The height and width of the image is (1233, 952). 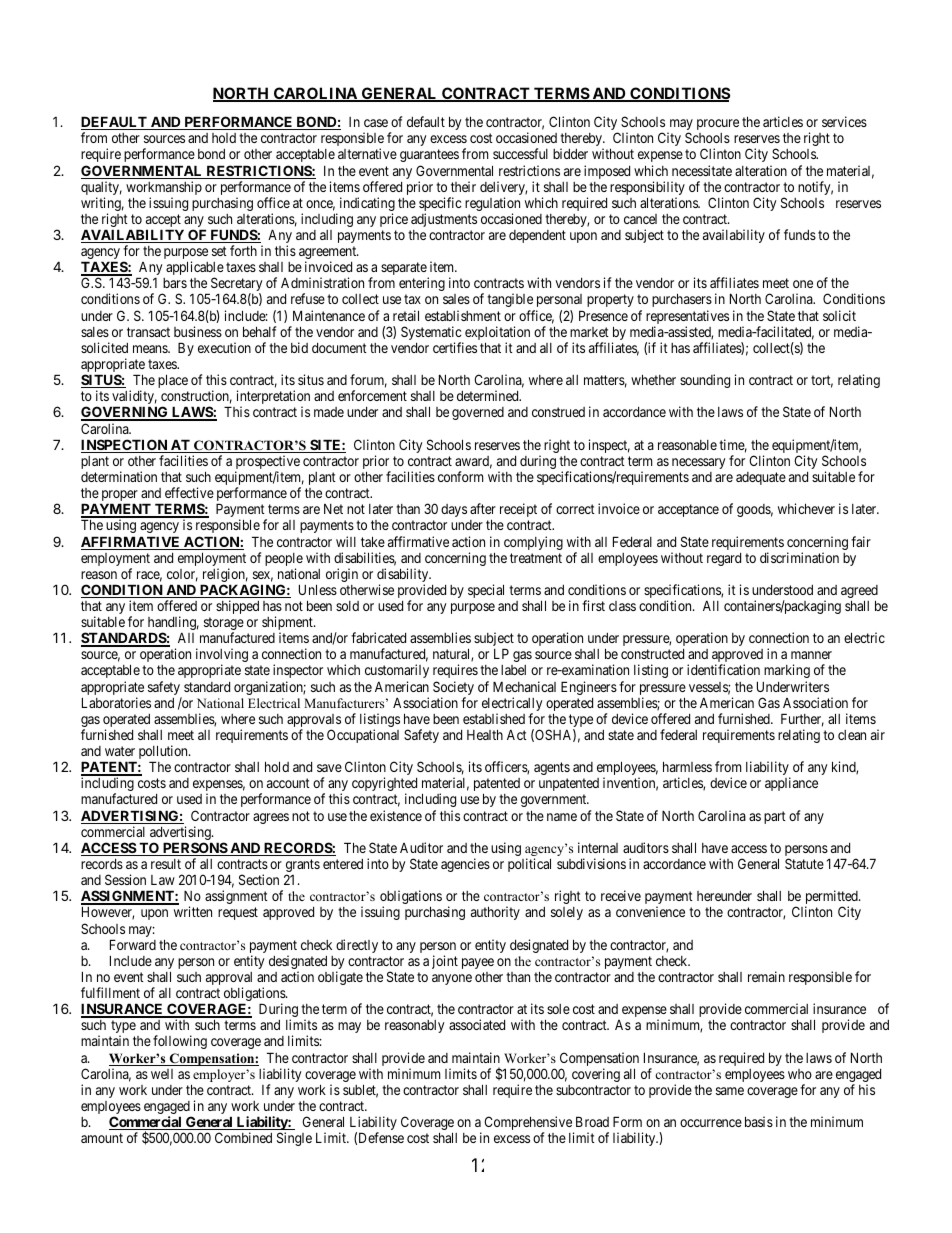 I want to click on set, so click(x=219, y=251).
